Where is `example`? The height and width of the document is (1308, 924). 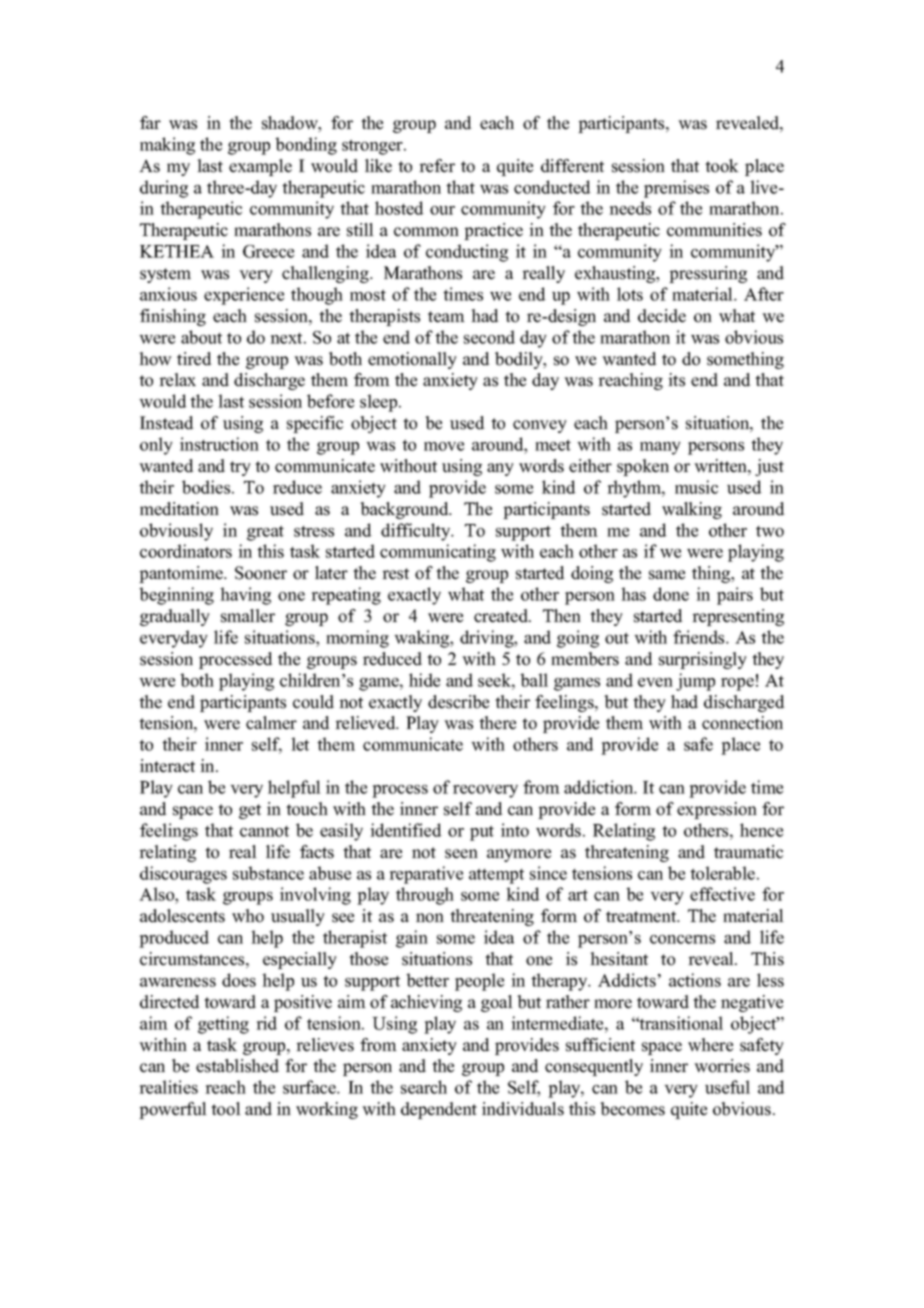
example is located at coordinates (260, 167).
